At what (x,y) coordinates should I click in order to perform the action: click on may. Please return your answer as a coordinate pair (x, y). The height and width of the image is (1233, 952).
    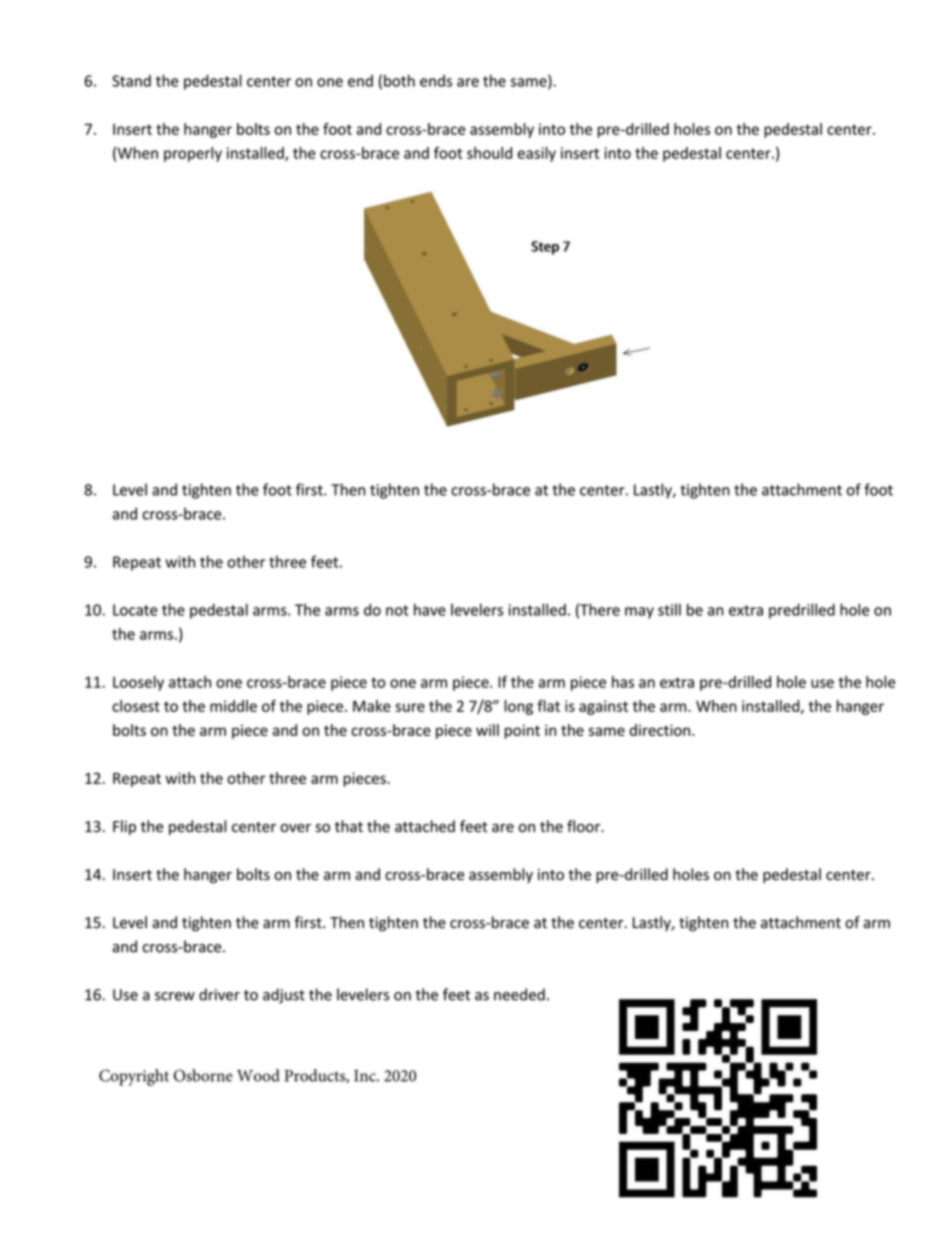
    Looking at the image, I should click on (639, 613).
